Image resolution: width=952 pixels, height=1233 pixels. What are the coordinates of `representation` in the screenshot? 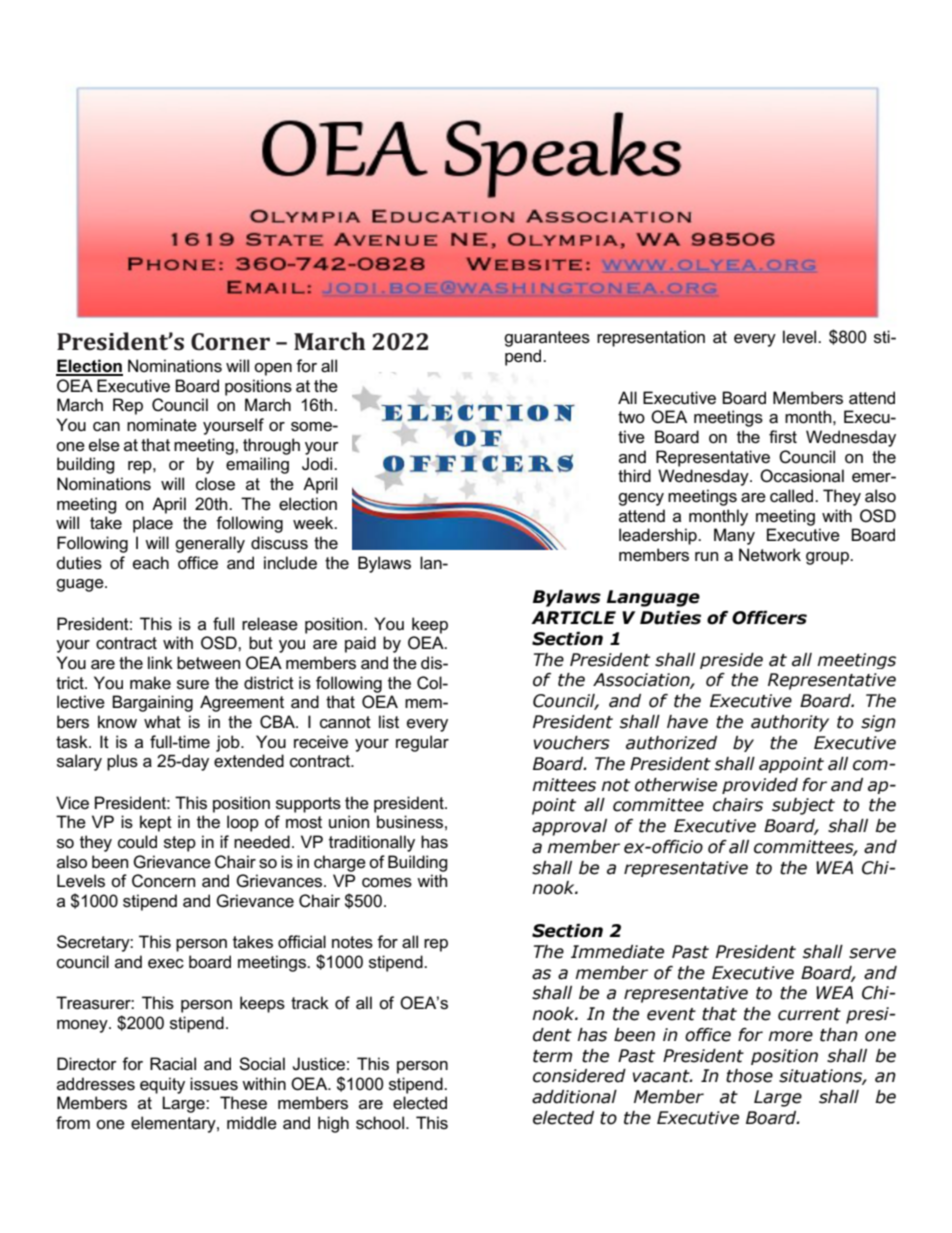 It's located at (651, 338).
